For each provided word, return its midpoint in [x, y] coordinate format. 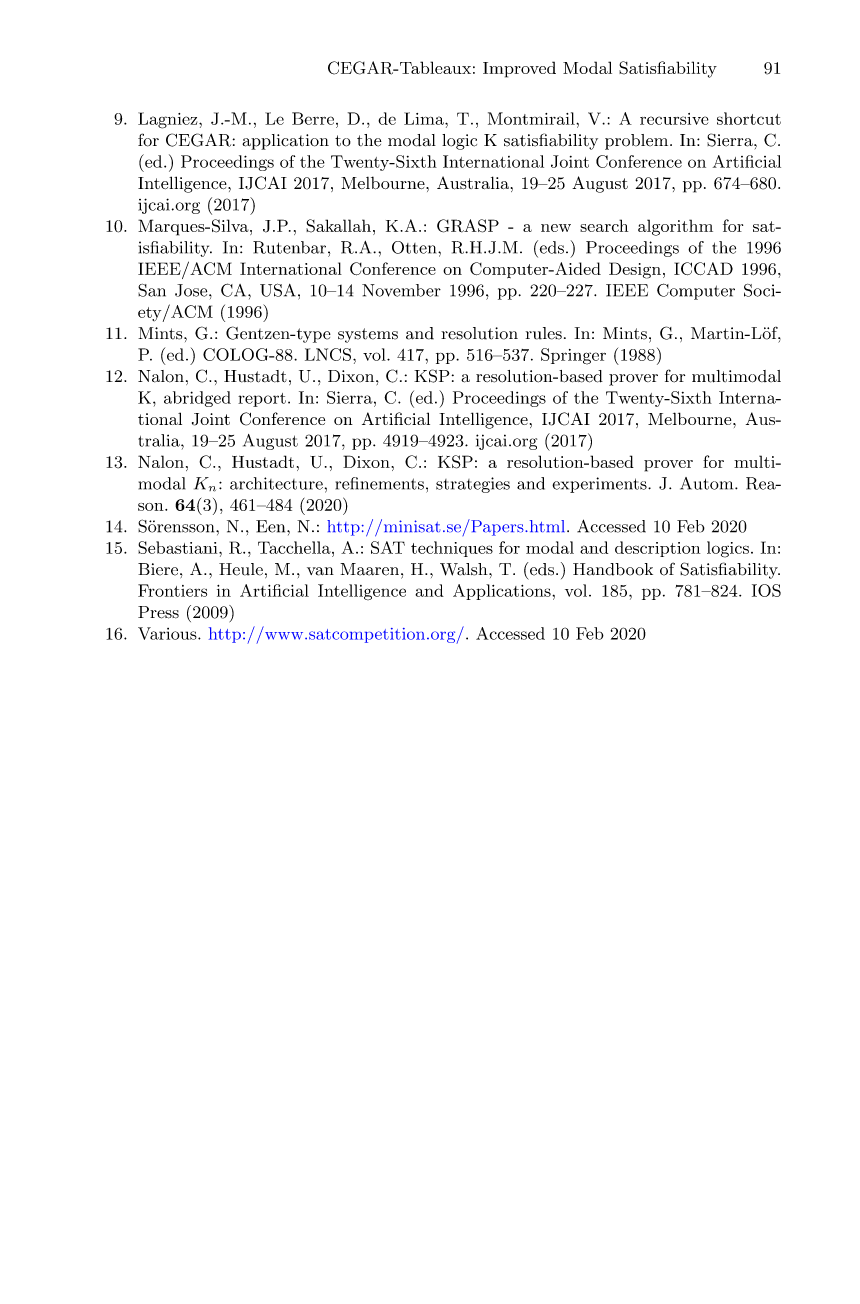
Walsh [465, 569]
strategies [473, 485]
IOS [766, 590]
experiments [600, 485]
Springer [573, 356]
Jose [192, 290]
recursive [674, 119]
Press [158, 612]
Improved [519, 69]
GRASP [468, 226]
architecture [276, 483]
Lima [425, 118]
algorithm [675, 227]
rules [544, 333]
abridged [197, 399]
